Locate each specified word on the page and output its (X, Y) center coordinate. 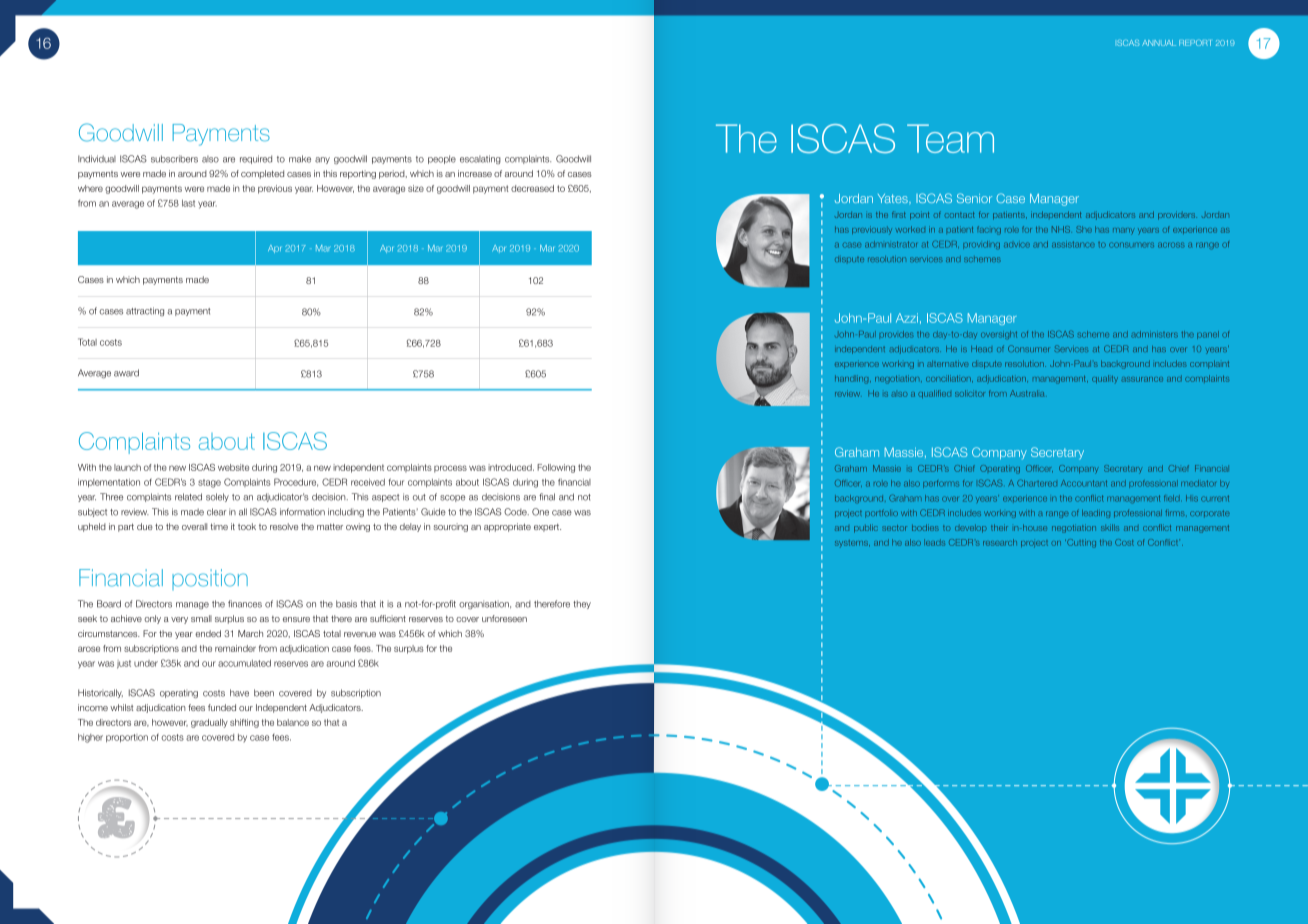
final (547, 497)
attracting (145, 311)
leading (1096, 514)
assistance (1073, 244)
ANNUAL (1159, 43)
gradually (209, 723)
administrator (891, 244)
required (256, 159)
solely (217, 497)
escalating (480, 159)
